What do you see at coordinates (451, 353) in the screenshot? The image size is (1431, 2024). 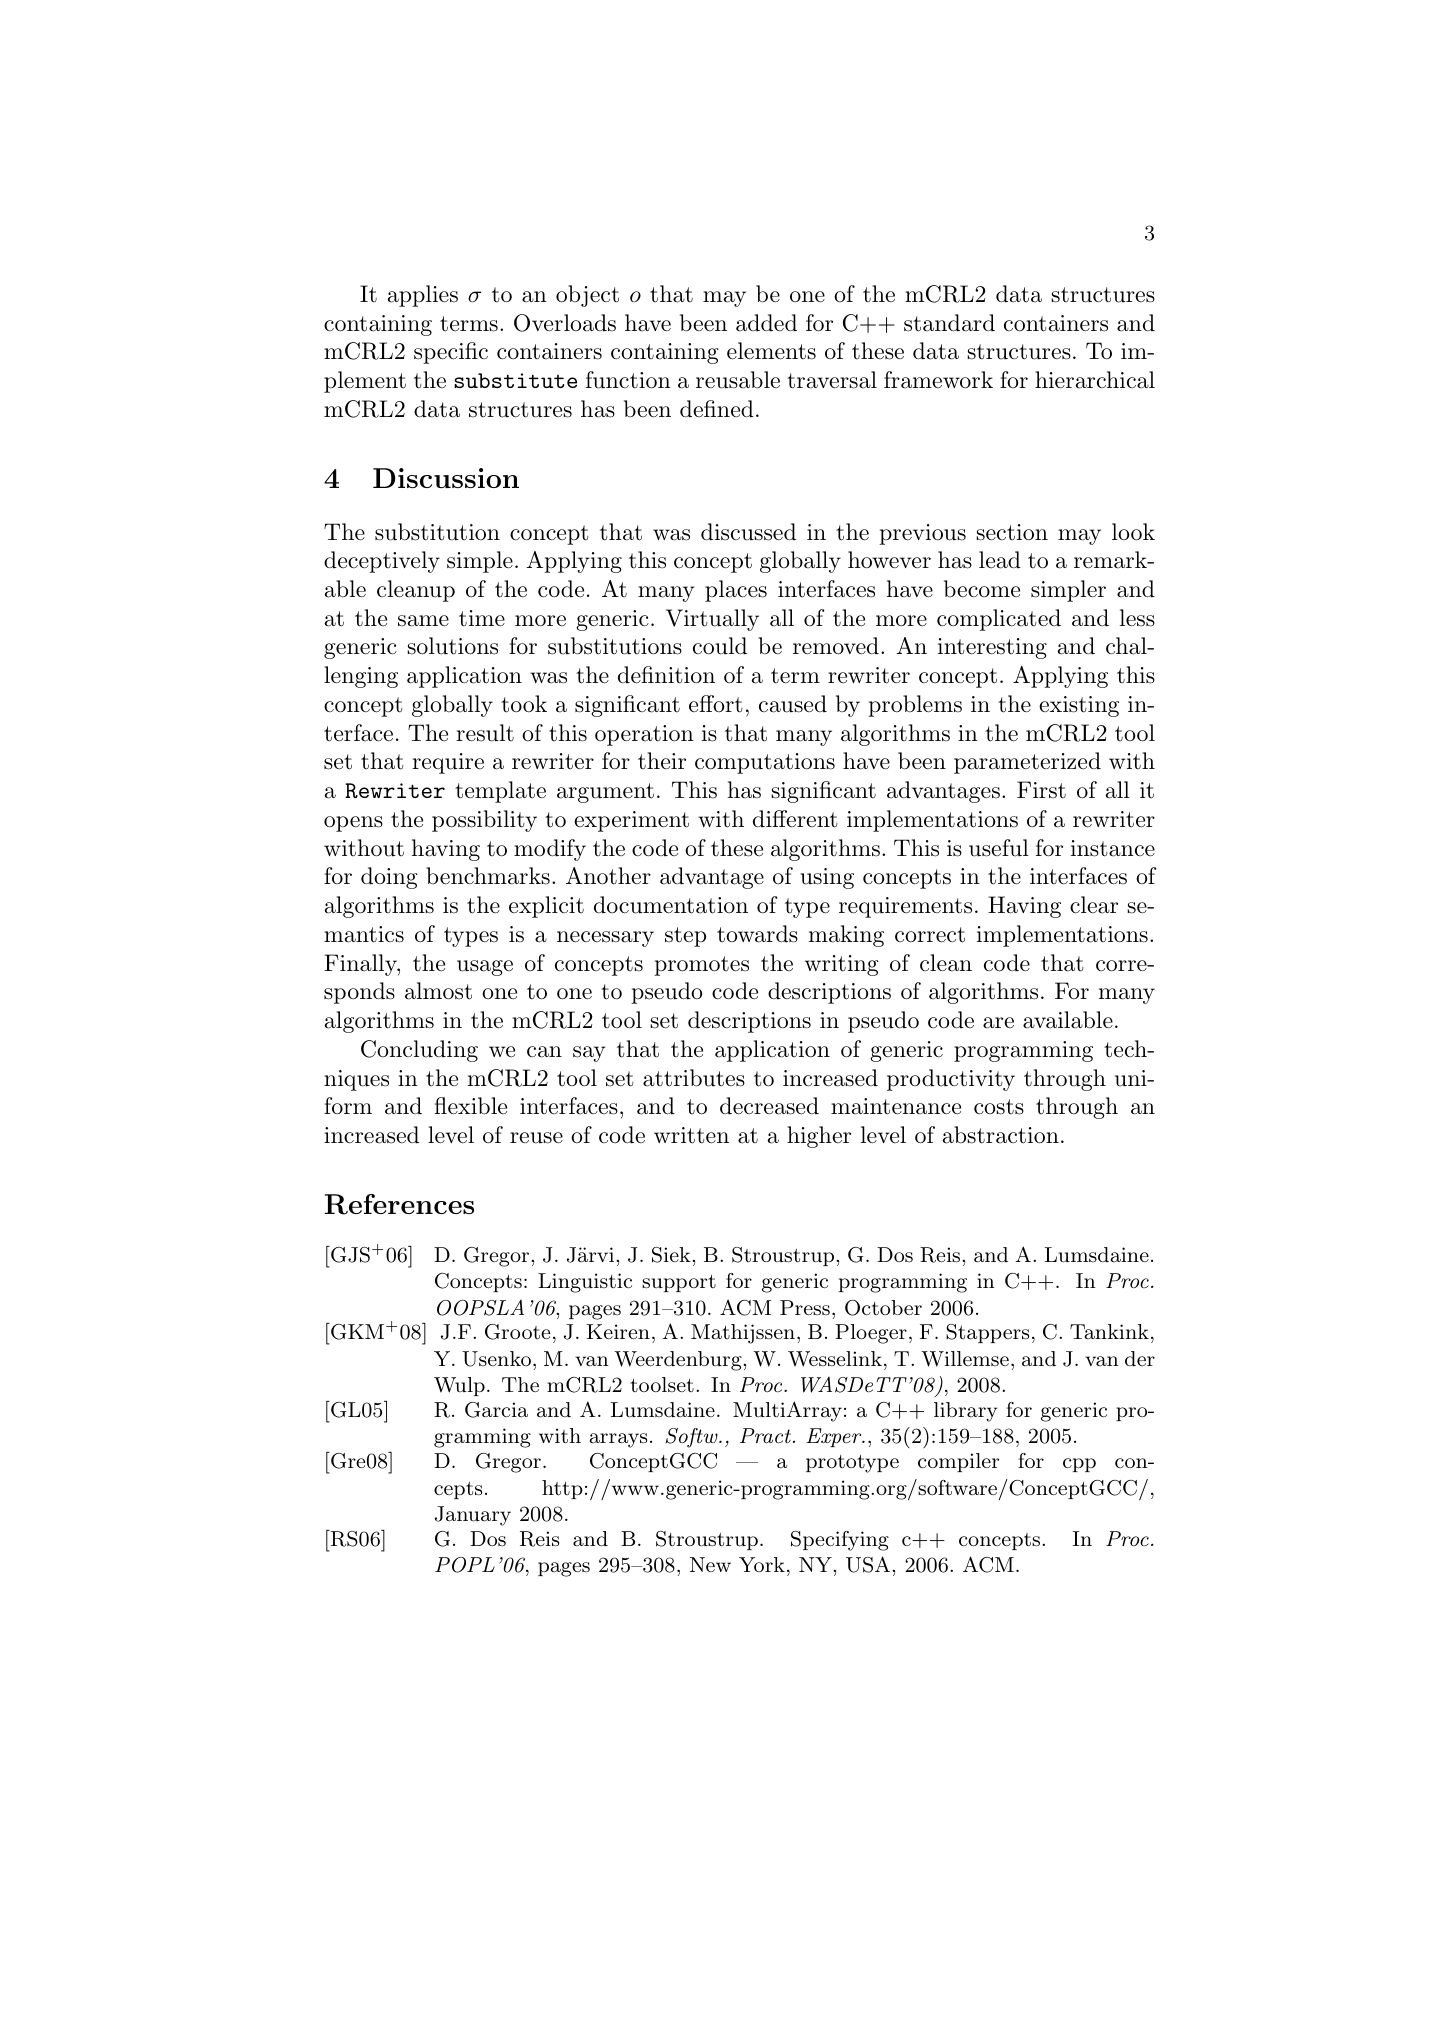 I see `specific` at bounding box center [451, 353].
